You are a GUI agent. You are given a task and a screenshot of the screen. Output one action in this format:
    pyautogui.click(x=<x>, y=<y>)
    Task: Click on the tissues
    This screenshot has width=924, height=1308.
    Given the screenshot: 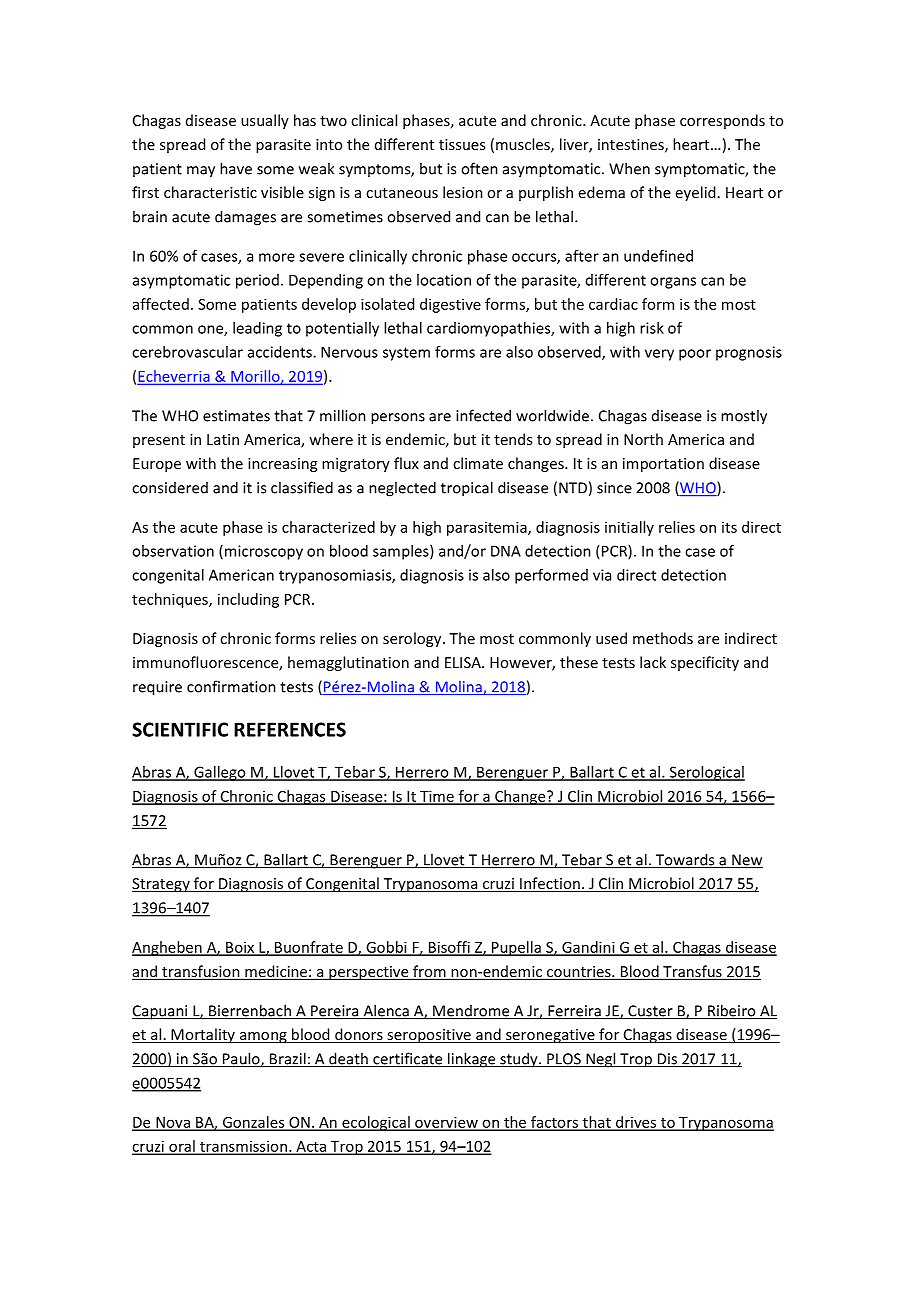 What is the action you would take?
    pyautogui.click(x=462, y=144)
